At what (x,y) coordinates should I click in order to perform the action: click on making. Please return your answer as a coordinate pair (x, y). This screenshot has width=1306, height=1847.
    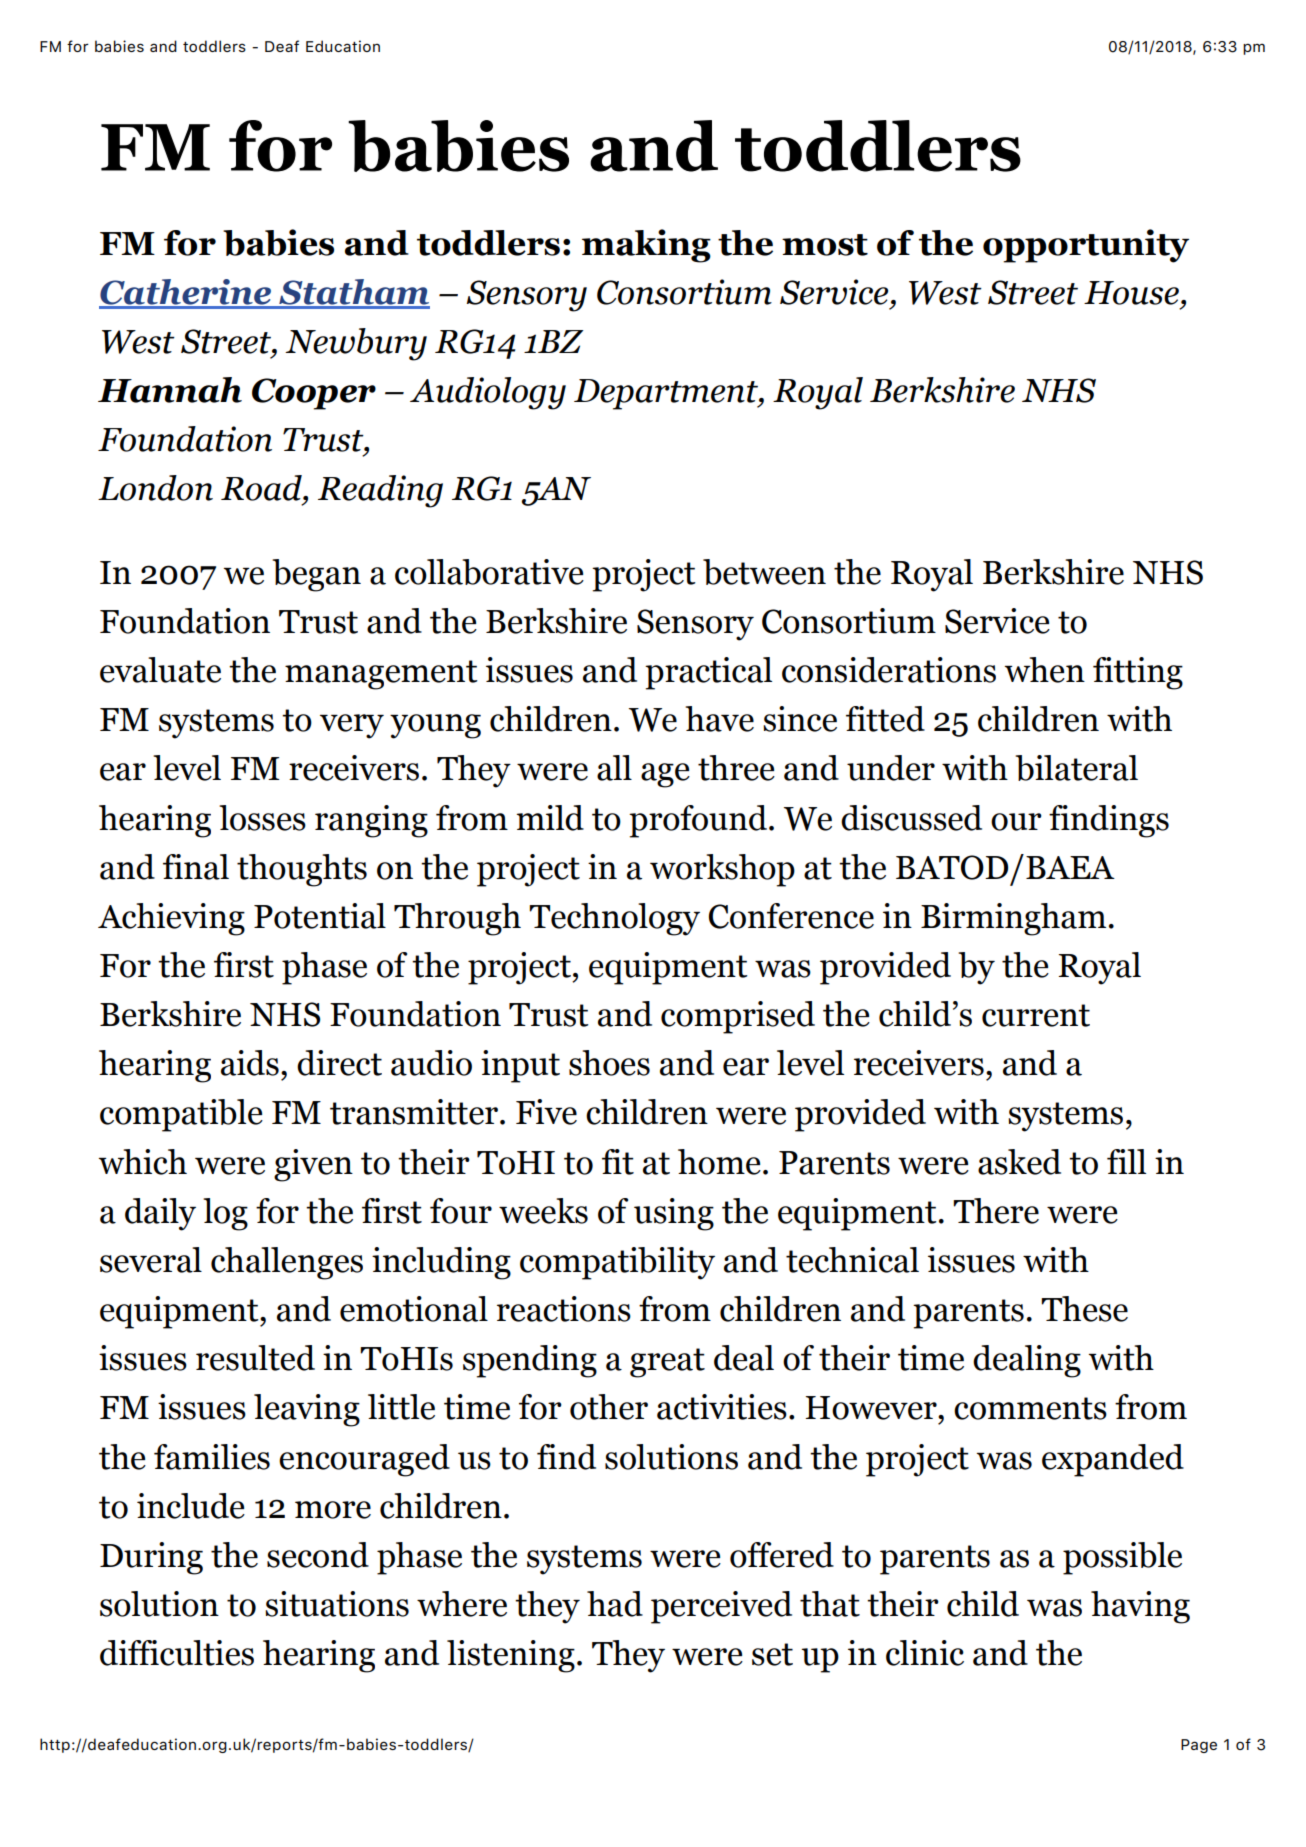
    Looking at the image, I should click on (646, 246).
